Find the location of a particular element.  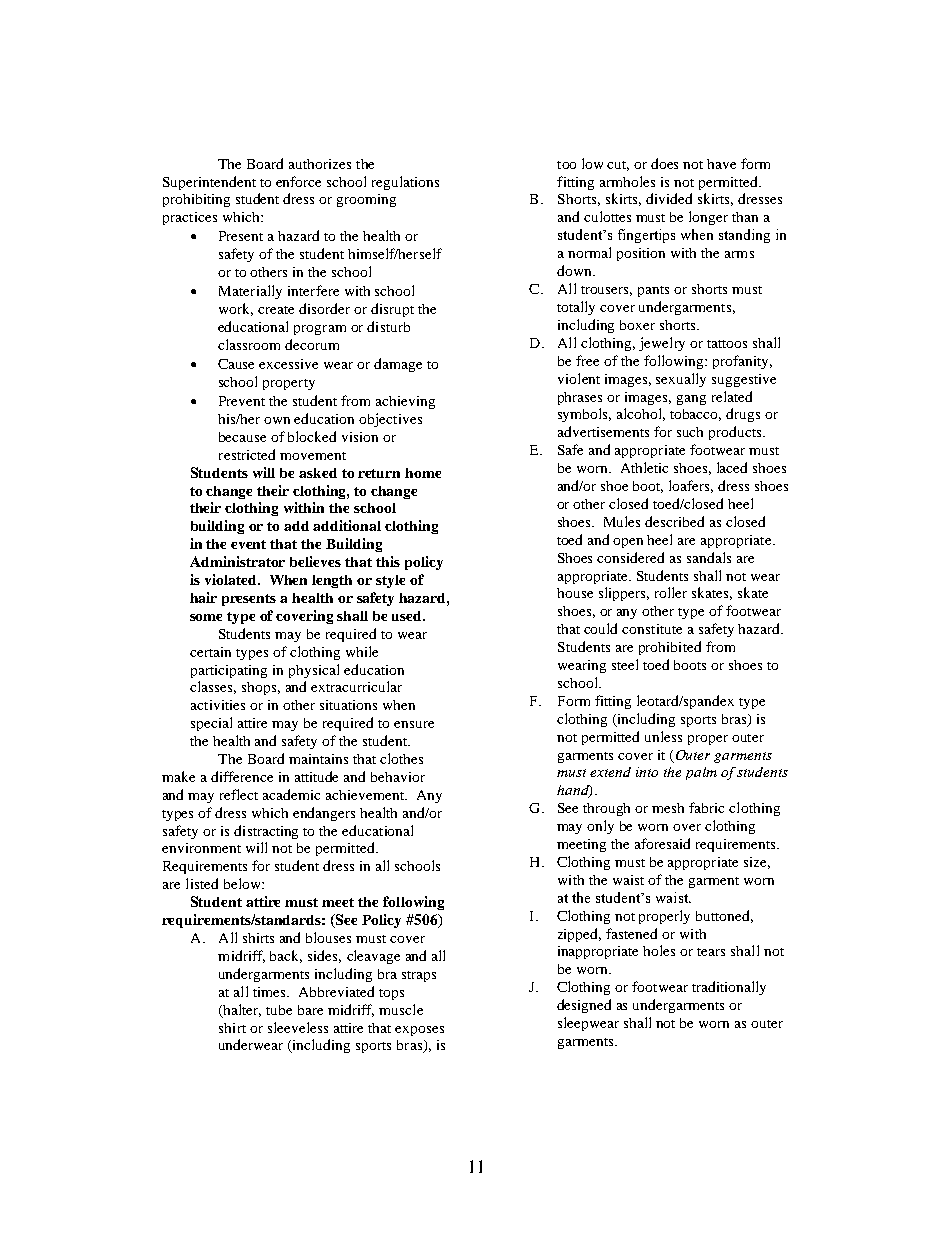

Superintendent is located at coordinates (209, 183).
